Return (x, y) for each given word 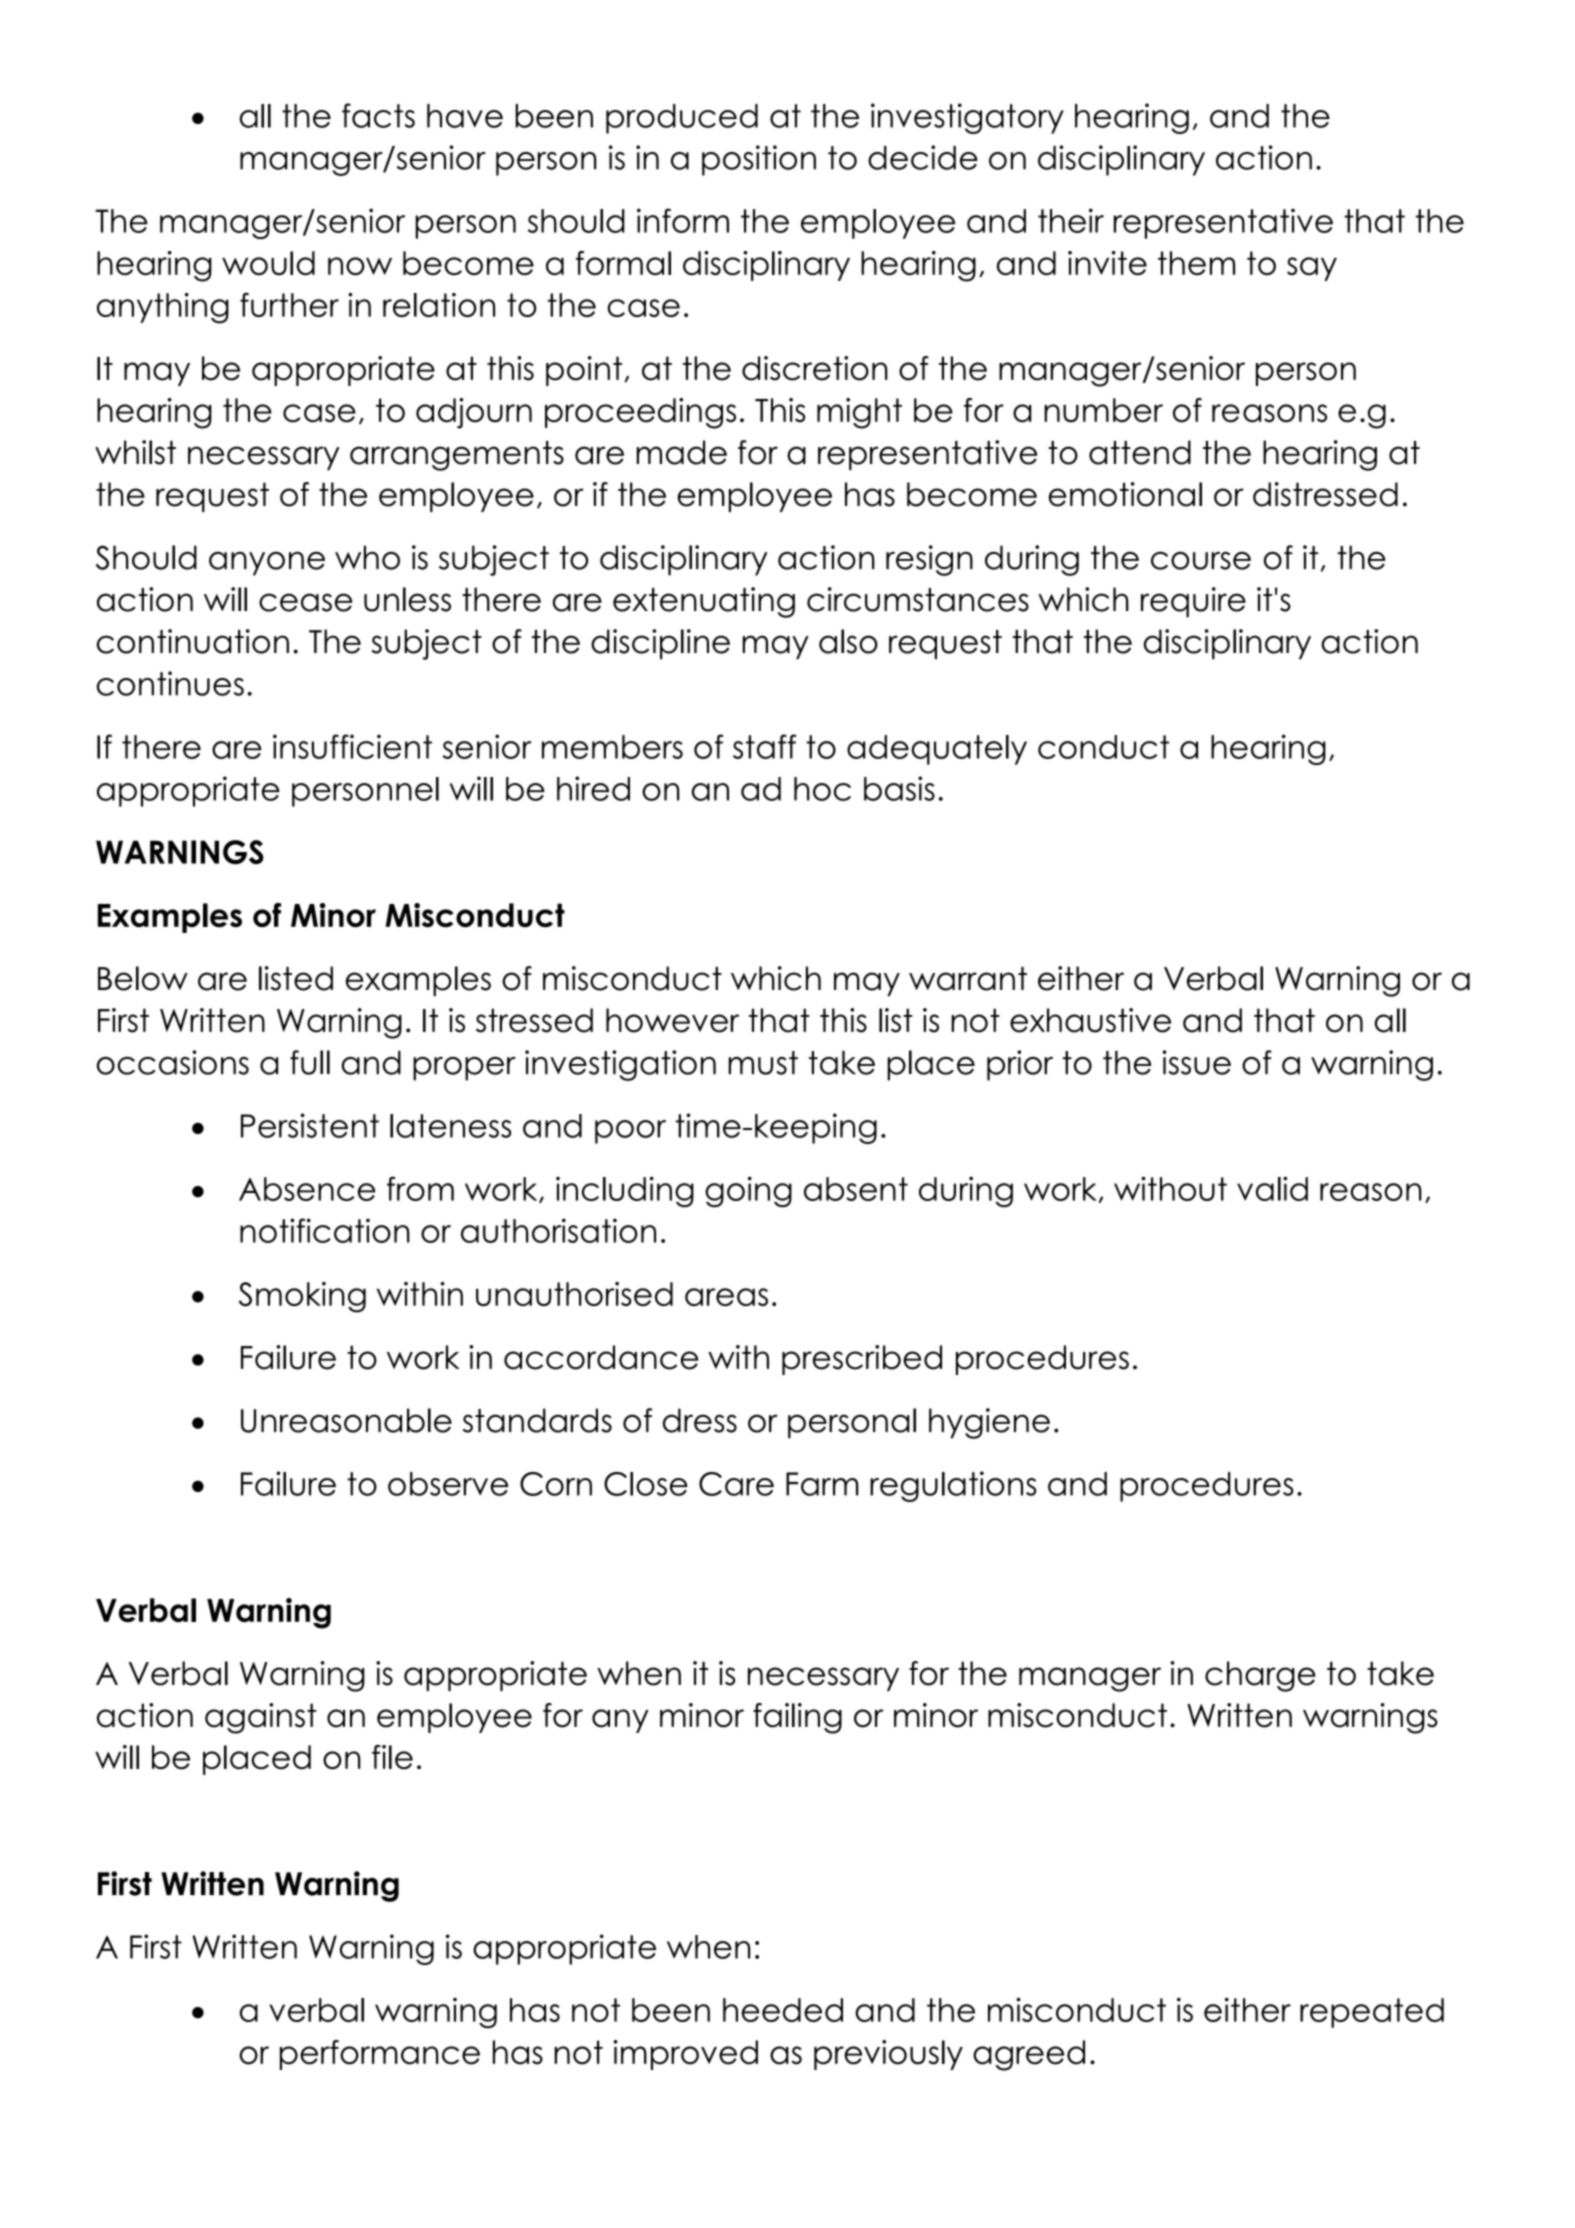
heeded (783, 2010)
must (763, 1063)
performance (380, 2055)
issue (1196, 1062)
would (268, 263)
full (310, 1062)
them (1196, 263)
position (759, 160)
